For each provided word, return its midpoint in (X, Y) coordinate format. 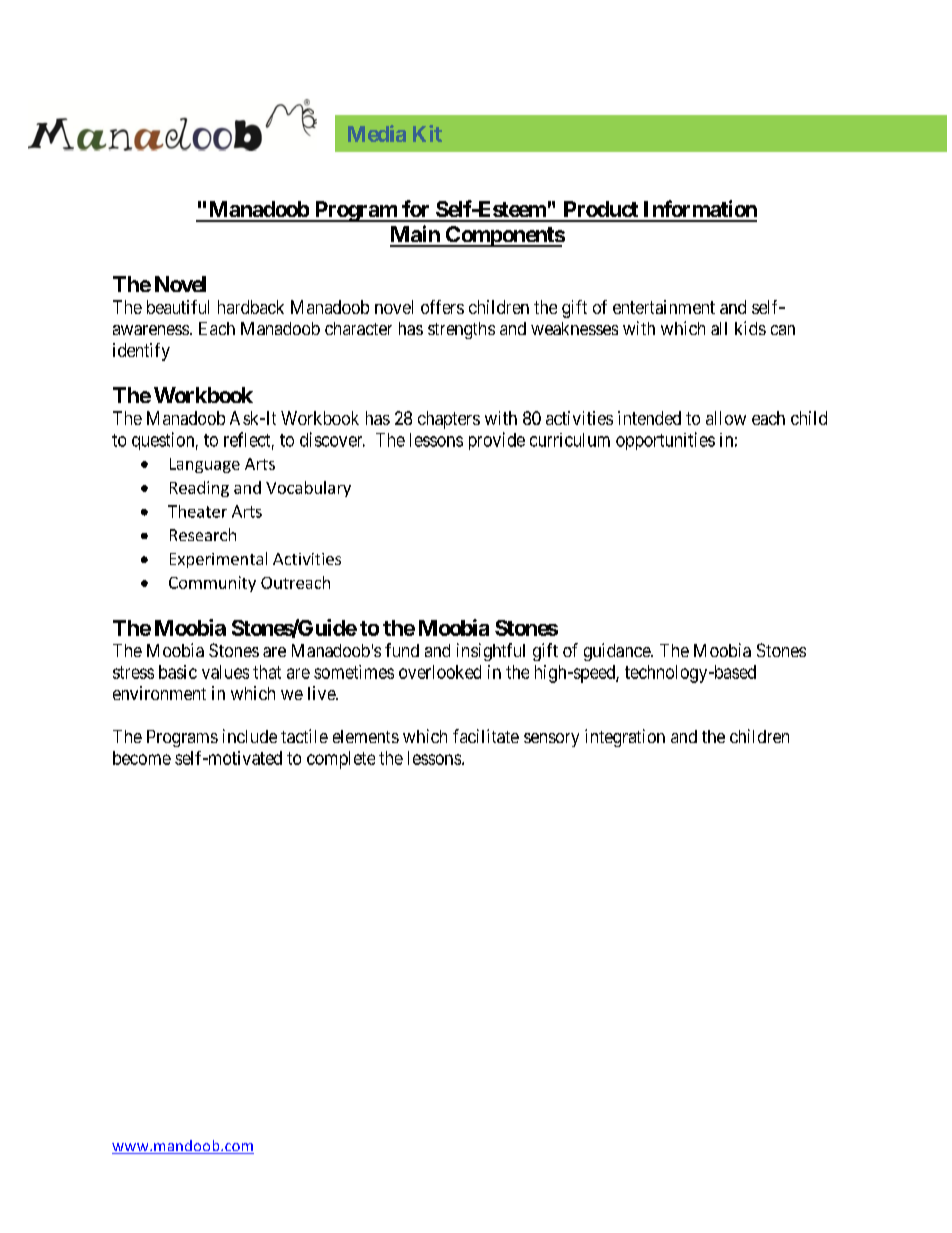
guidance (618, 652)
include (250, 736)
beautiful (178, 307)
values (225, 672)
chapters (449, 420)
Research (203, 534)
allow (726, 418)
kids (750, 328)
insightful (491, 652)
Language (205, 465)
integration (625, 738)
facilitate (486, 736)
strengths (461, 330)
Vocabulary (308, 489)
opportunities (665, 441)
